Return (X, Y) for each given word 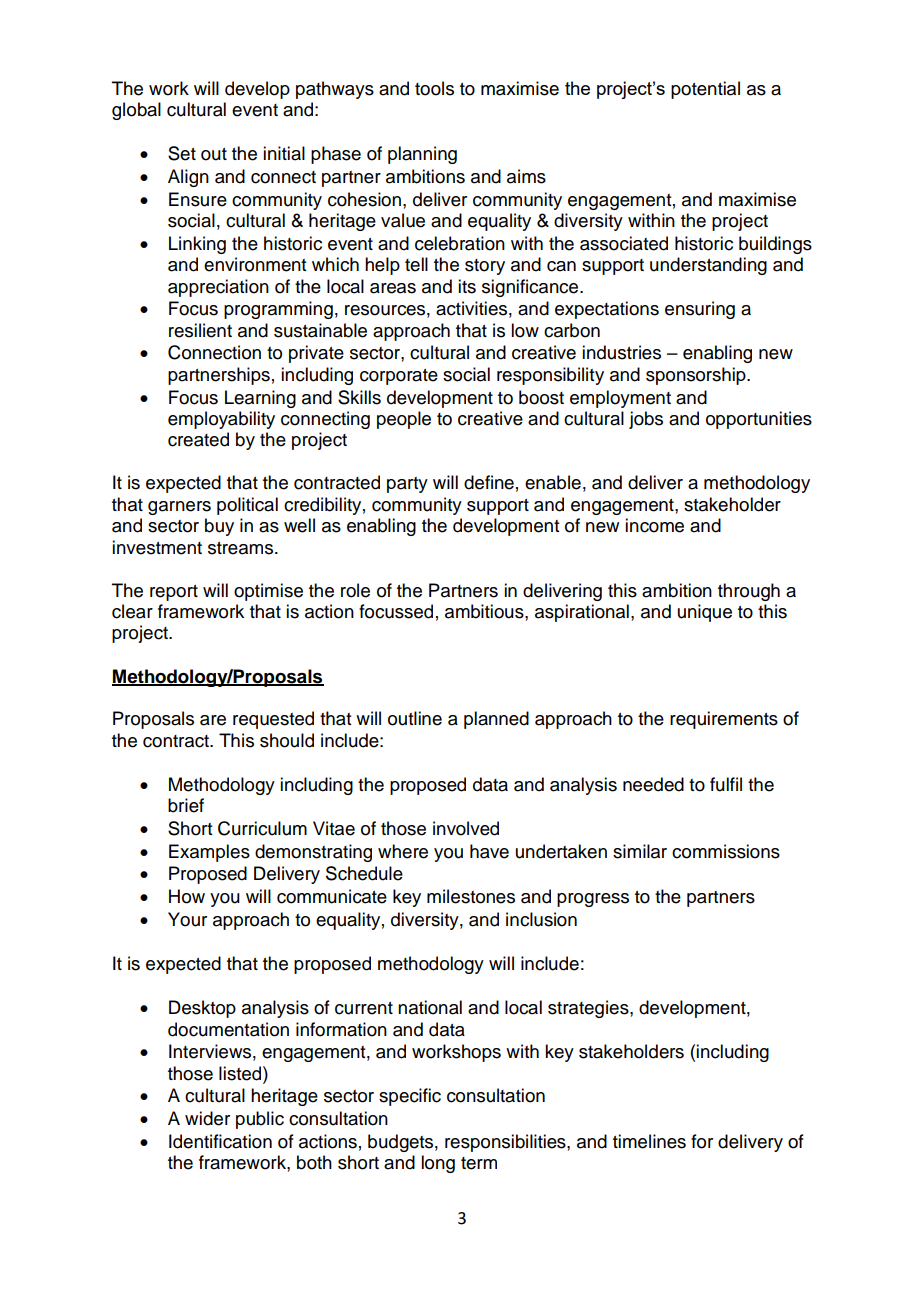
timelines (649, 1141)
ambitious (485, 611)
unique (705, 613)
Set (182, 153)
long (438, 1164)
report (174, 593)
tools (434, 88)
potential (705, 90)
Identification (220, 1141)
